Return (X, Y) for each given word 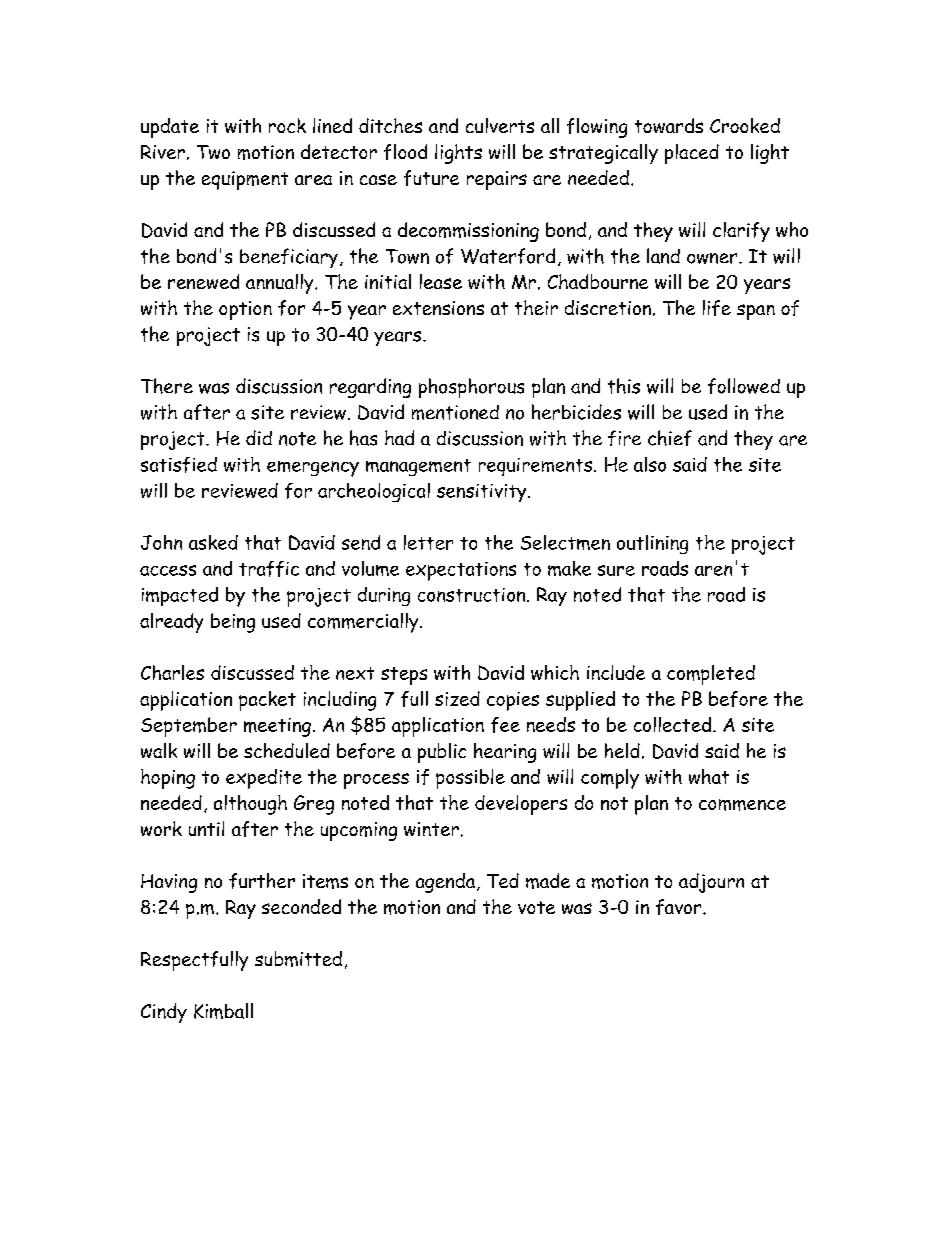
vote (536, 907)
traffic (269, 569)
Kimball (223, 1011)
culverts (500, 125)
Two (213, 152)
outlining (652, 544)
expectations (461, 571)
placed (692, 154)
